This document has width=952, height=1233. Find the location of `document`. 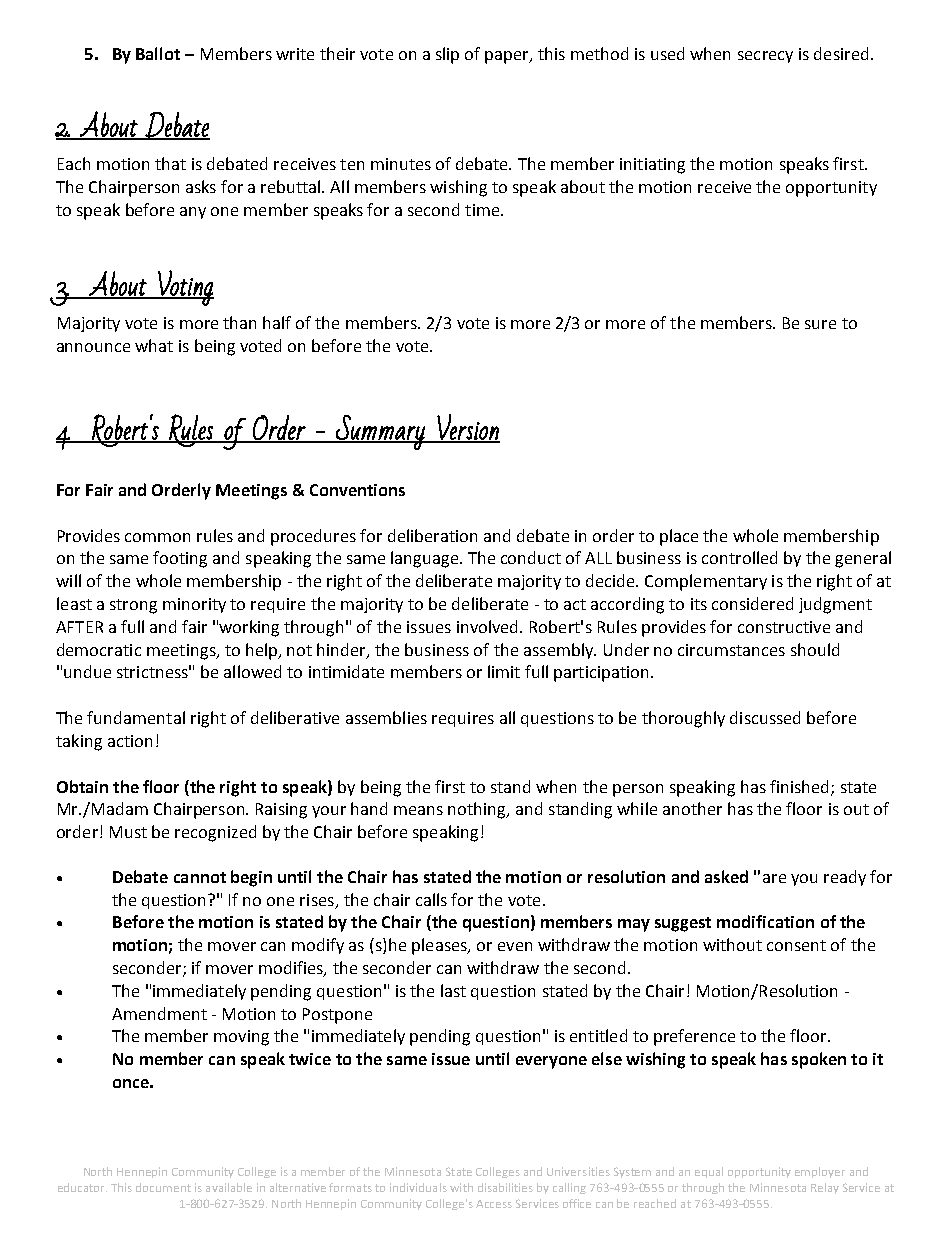

document is located at coordinates (163, 1187).
